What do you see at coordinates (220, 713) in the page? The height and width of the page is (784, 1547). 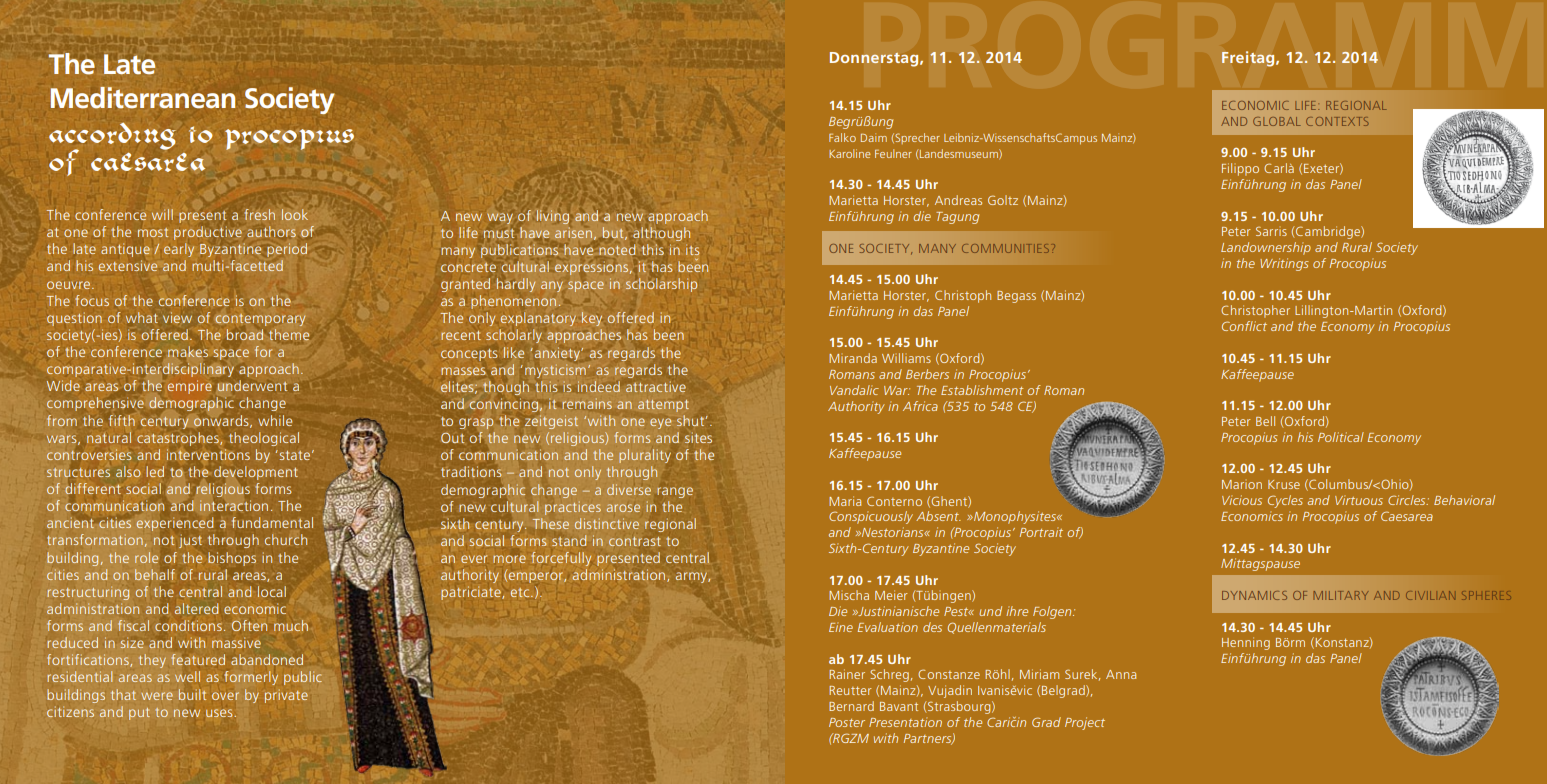 I see `uses` at bounding box center [220, 713].
